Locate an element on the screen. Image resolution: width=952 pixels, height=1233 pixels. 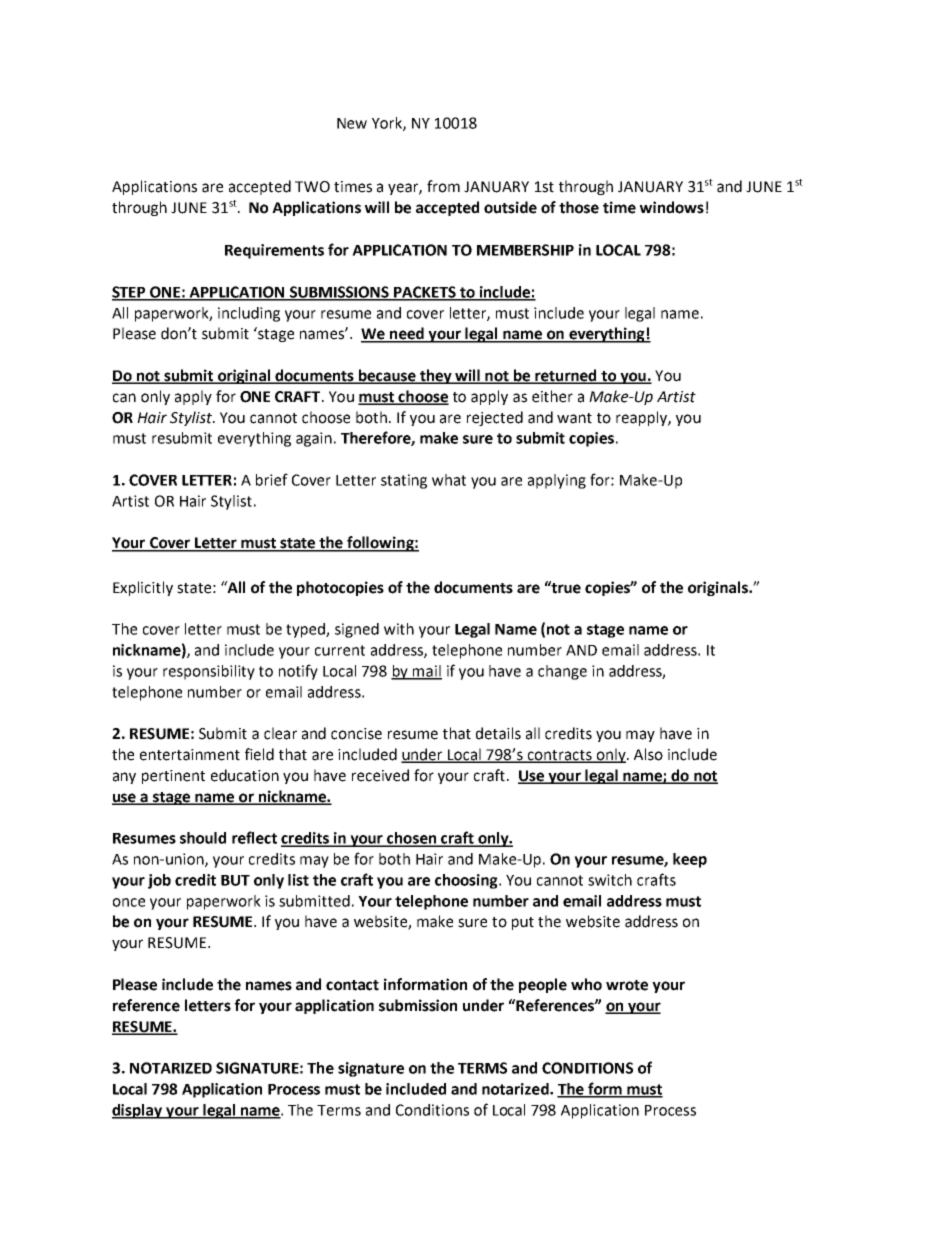
display is located at coordinates (138, 1111).
